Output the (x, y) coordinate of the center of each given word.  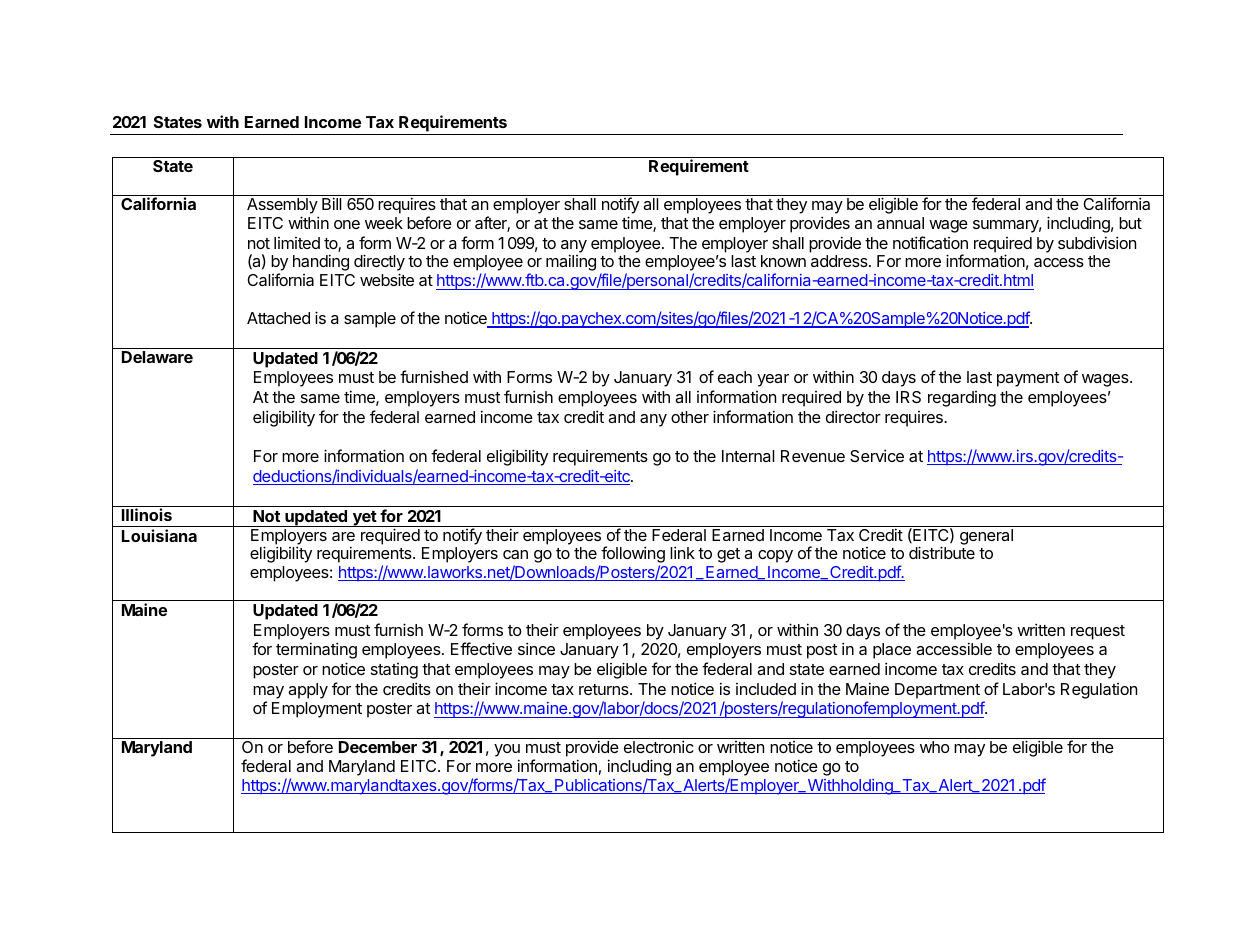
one (347, 224)
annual (900, 223)
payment (1028, 379)
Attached (278, 318)
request (1098, 632)
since (536, 648)
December (378, 747)
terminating (316, 650)
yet (364, 519)
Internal (748, 456)
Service (877, 455)
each (735, 377)
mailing (571, 262)
